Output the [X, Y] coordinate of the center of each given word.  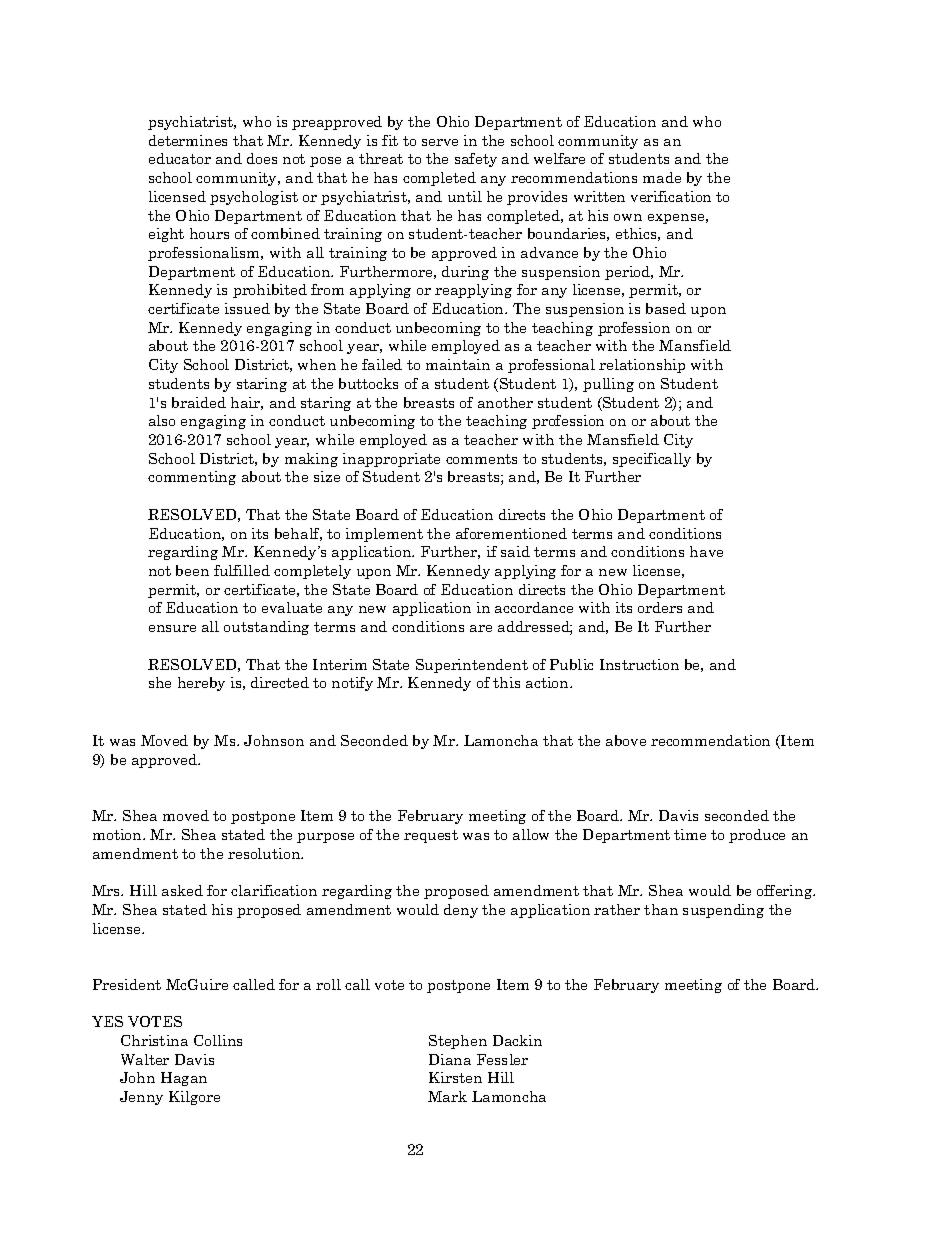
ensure [172, 628]
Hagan [184, 1079]
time [690, 834]
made [662, 177]
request [431, 836]
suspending [723, 911]
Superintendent [472, 666]
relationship [642, 366]
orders [660, 607]
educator [180, 158]
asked [182, 890]
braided [199, 402]
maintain [458, 364]
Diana [450, 1059]
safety [476, 160]
